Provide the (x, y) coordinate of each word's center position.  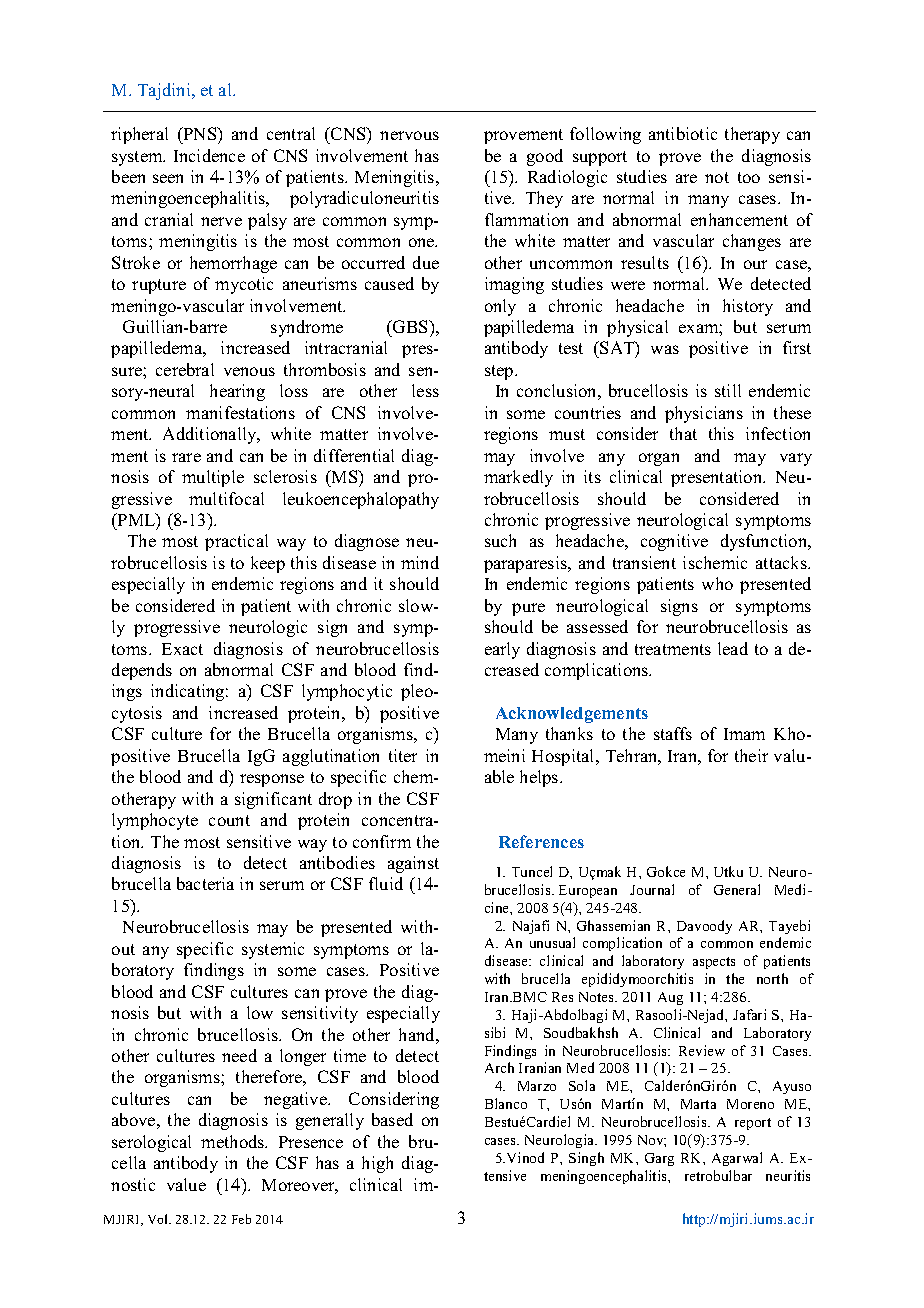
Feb (241, 1219)
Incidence (209, 155)
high (377, 1164)
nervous (409, 135)
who (717, 583)
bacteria (205, 883)
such (500, 540)
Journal (652, 889)
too (749, 177)
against (413, 864)
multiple (213, 478)
